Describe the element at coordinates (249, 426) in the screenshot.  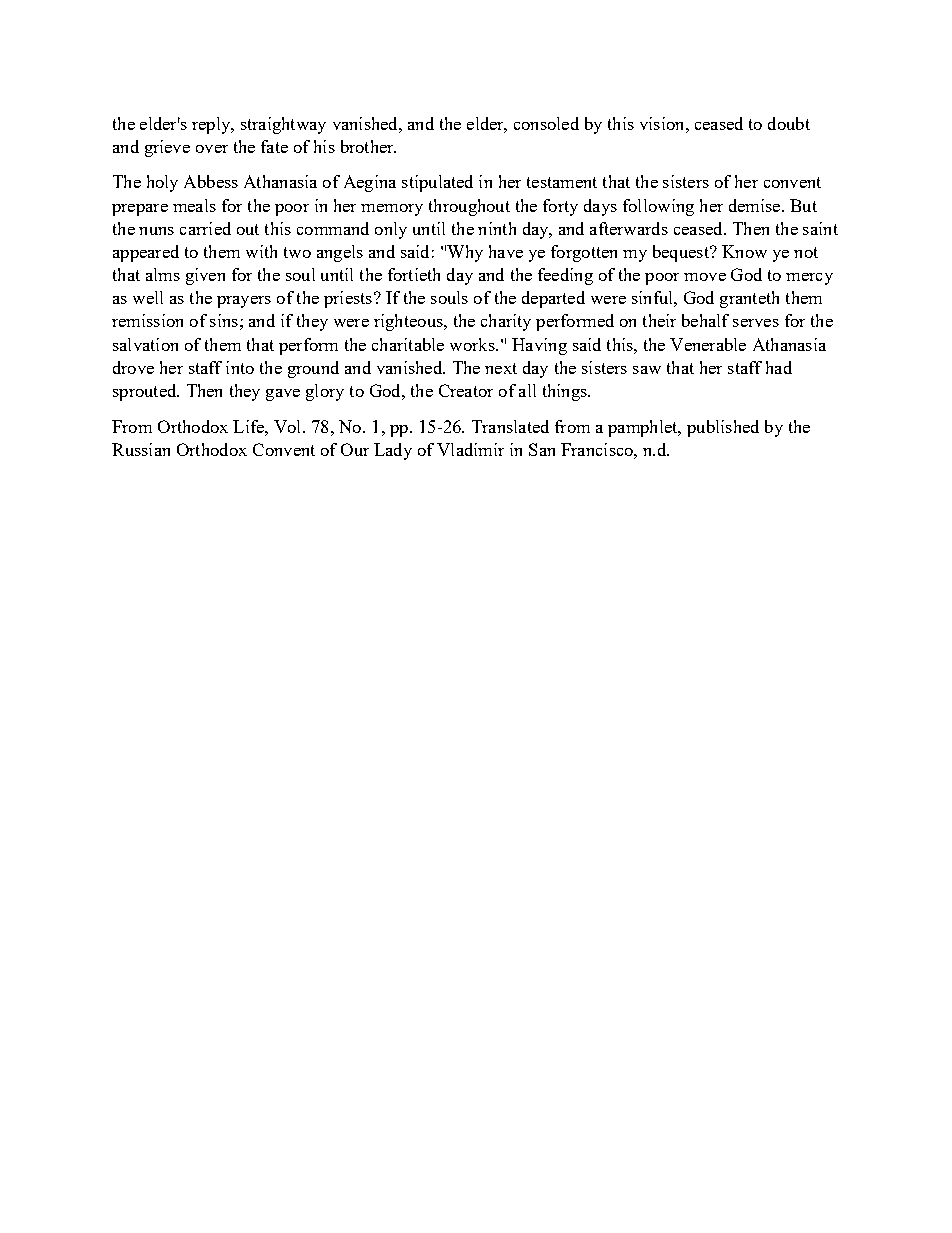
I see `Life` at that location.
